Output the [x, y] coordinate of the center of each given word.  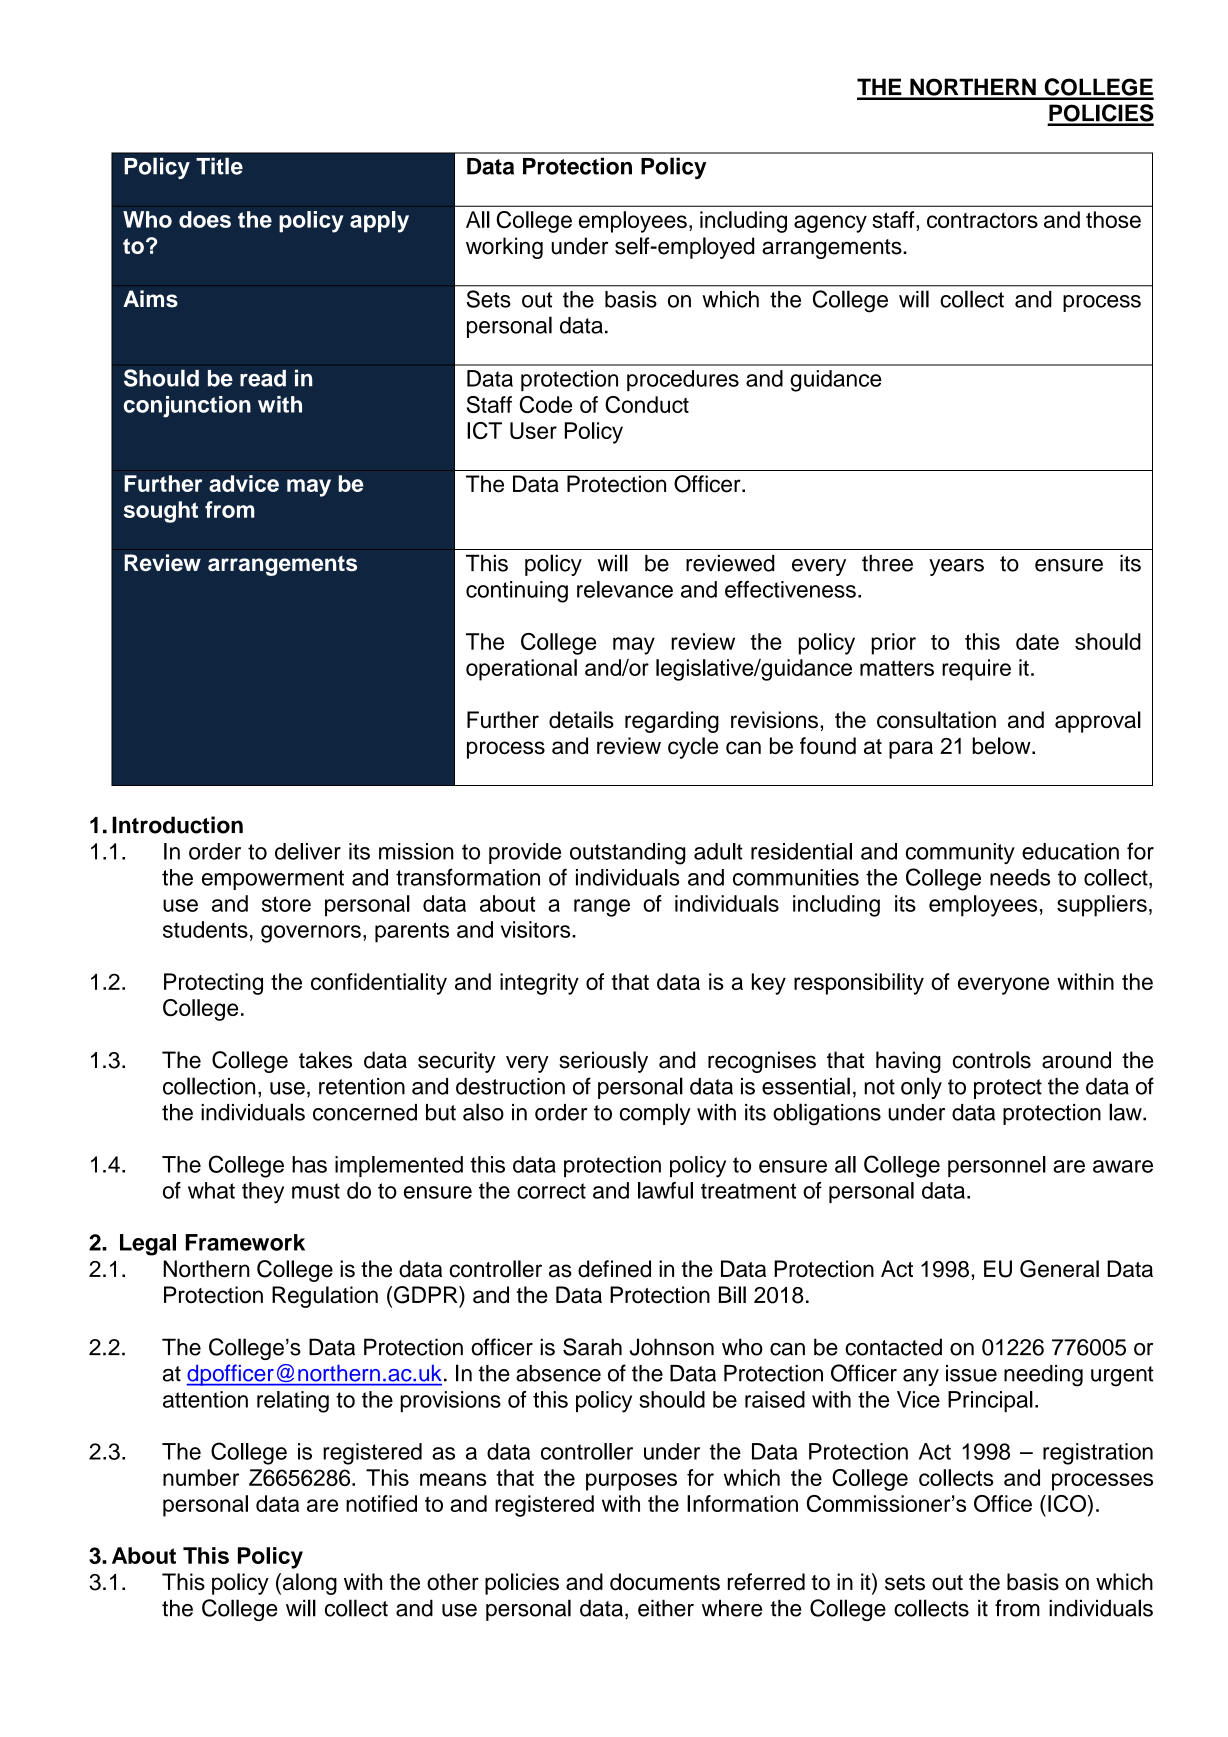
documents [665, 1582]
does [205, 219]
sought [161, 512]
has [309, 1164]
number [201, 1477]
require [976, 670]
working [504, 248]
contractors [982, 220]
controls [992, 1060]
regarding [672, 722]
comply [655, 1114]
